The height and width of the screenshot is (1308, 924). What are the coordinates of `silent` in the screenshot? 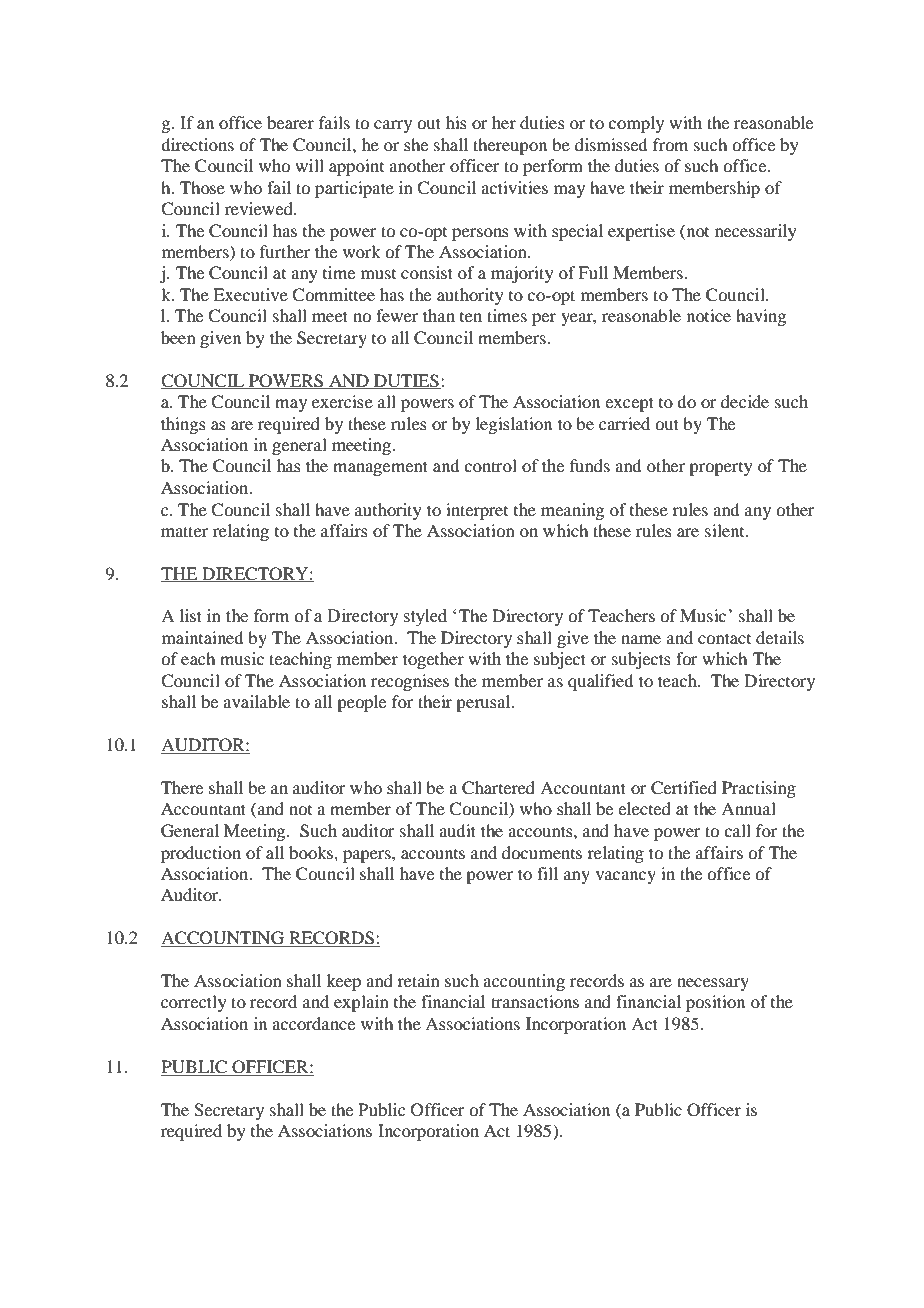 It's located at (726, 530).
